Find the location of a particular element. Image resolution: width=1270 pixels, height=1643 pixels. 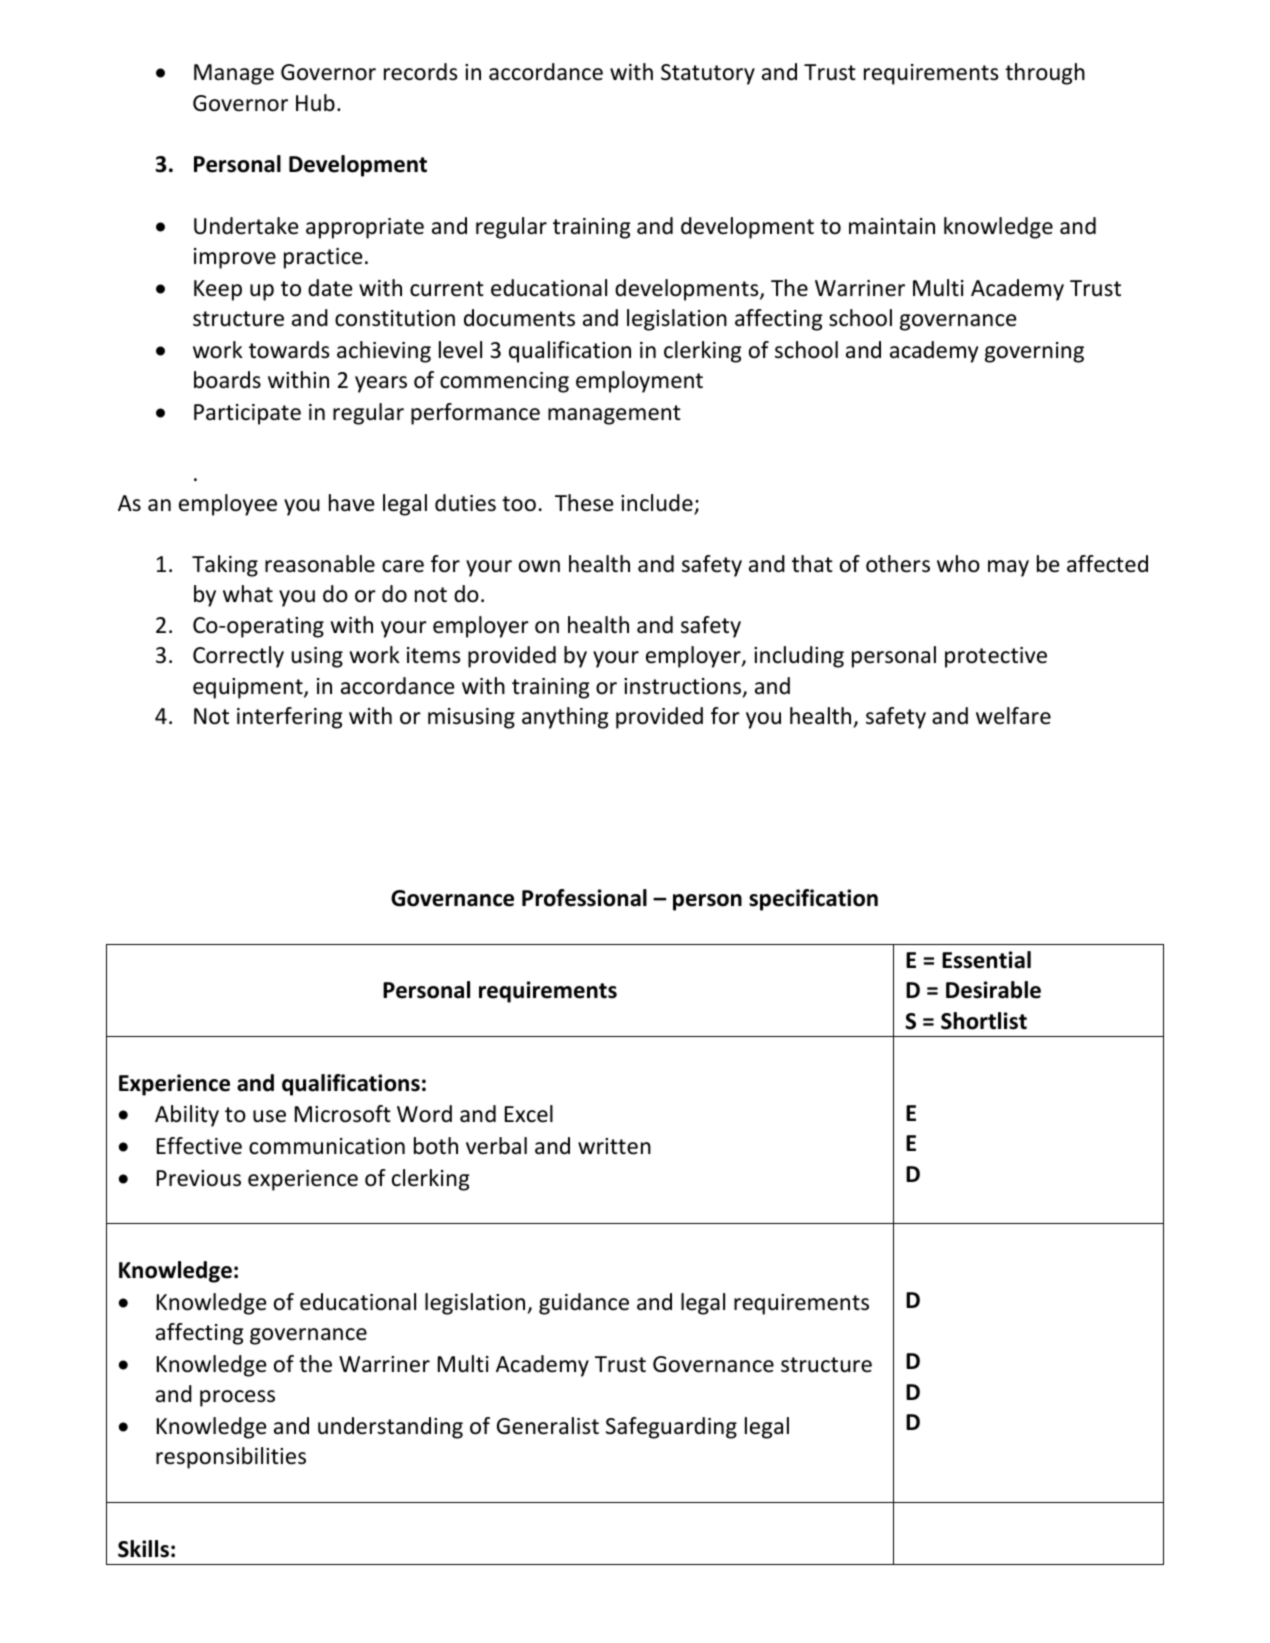

written is located at coordinates (614, 1146).
